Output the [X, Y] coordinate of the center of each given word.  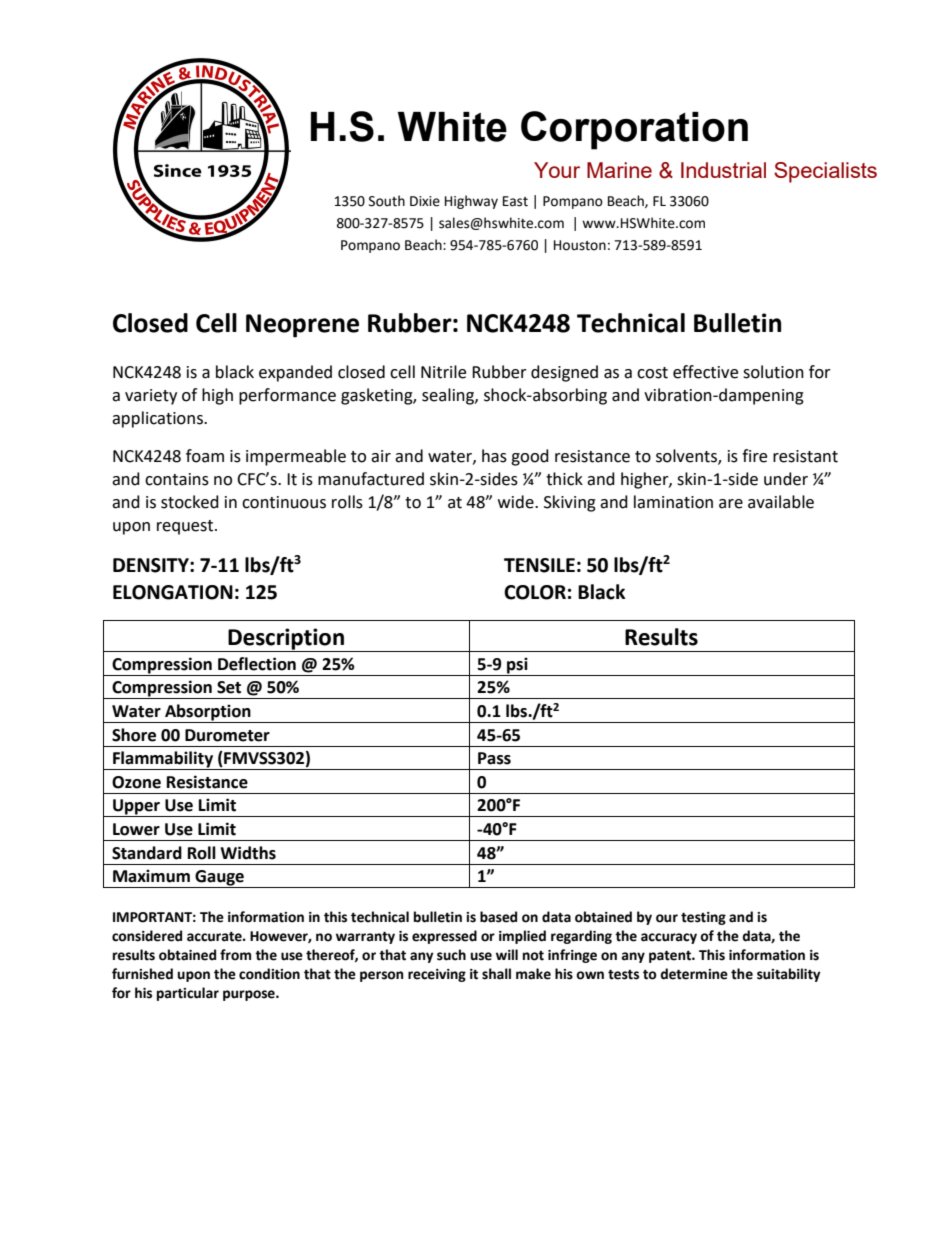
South [387, 201]
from [235, 955]
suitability [789, 975]
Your [557, 170]
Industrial [723, 170]
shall [496, 974]
